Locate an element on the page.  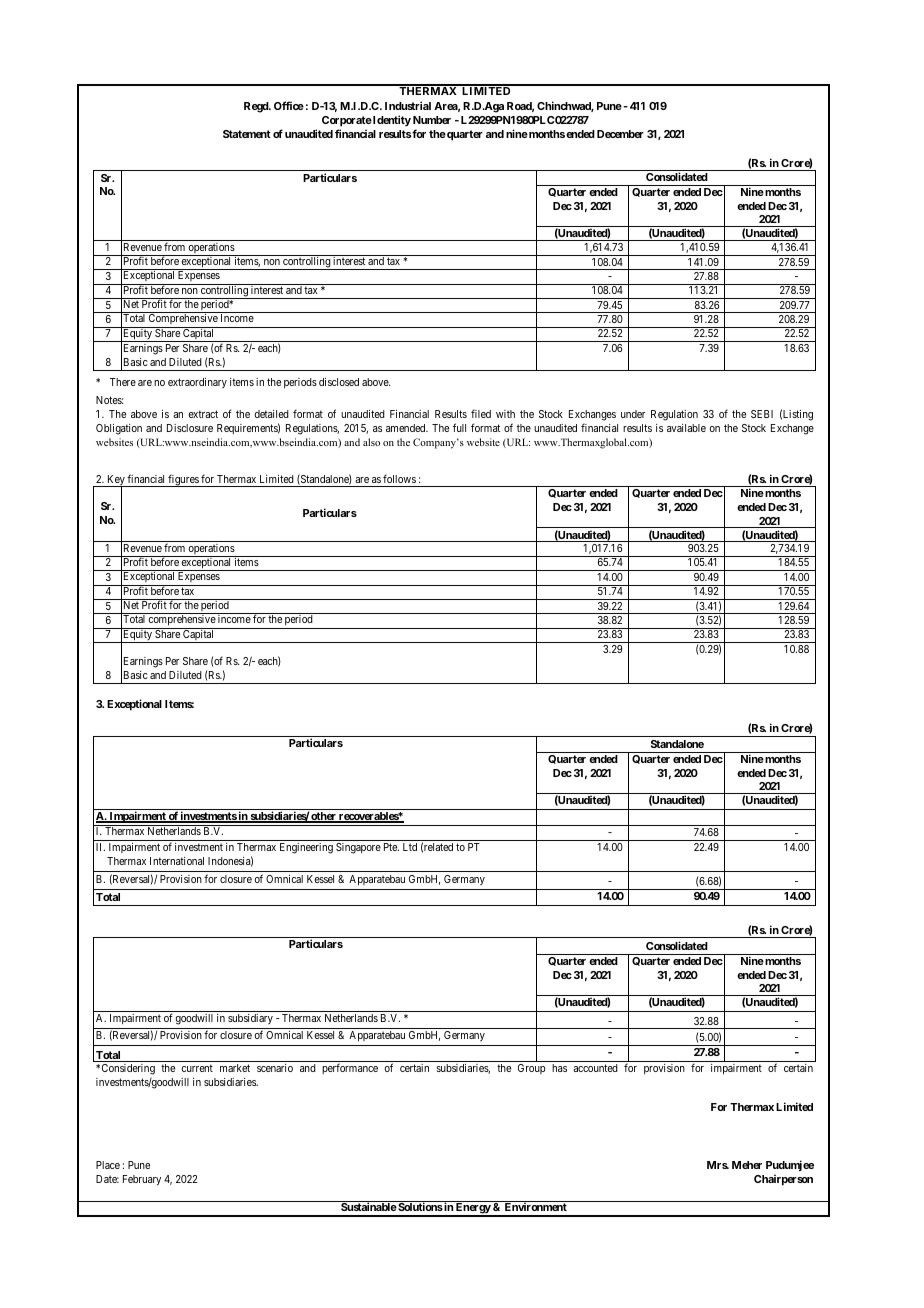
Number is located at coordinates (432, 120).
